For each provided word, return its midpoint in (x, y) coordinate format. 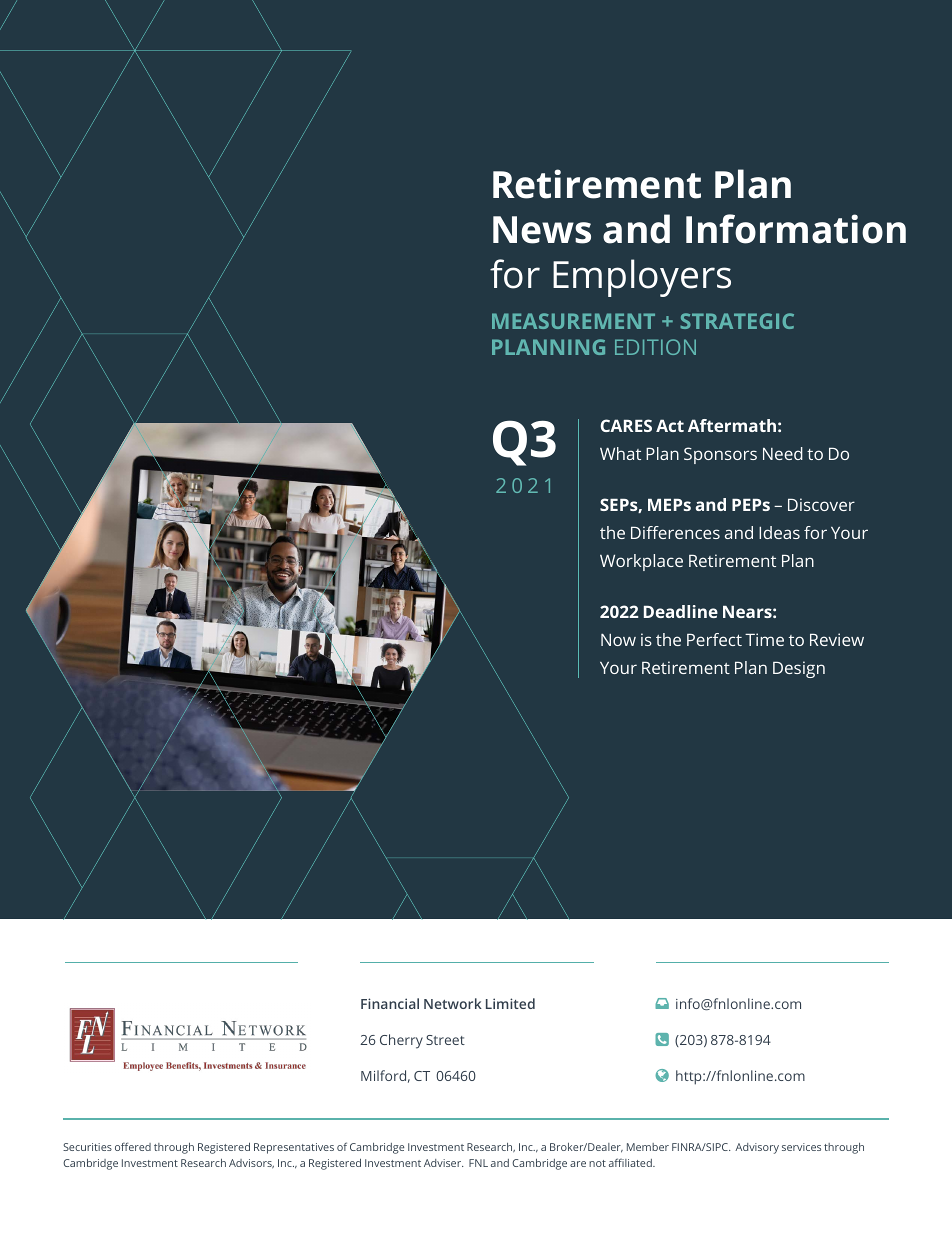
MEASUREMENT (573, 321)
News (542, 230)
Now (618, 640)
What (620, 453)
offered (133, 1146)
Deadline (681, 611)
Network (453, 1003)
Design (799, 669)
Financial (390, 1003)
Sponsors (720, 455)
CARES (626, 425)
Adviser (443, 1163)
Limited (510, 1003)
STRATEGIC (737, 321)
